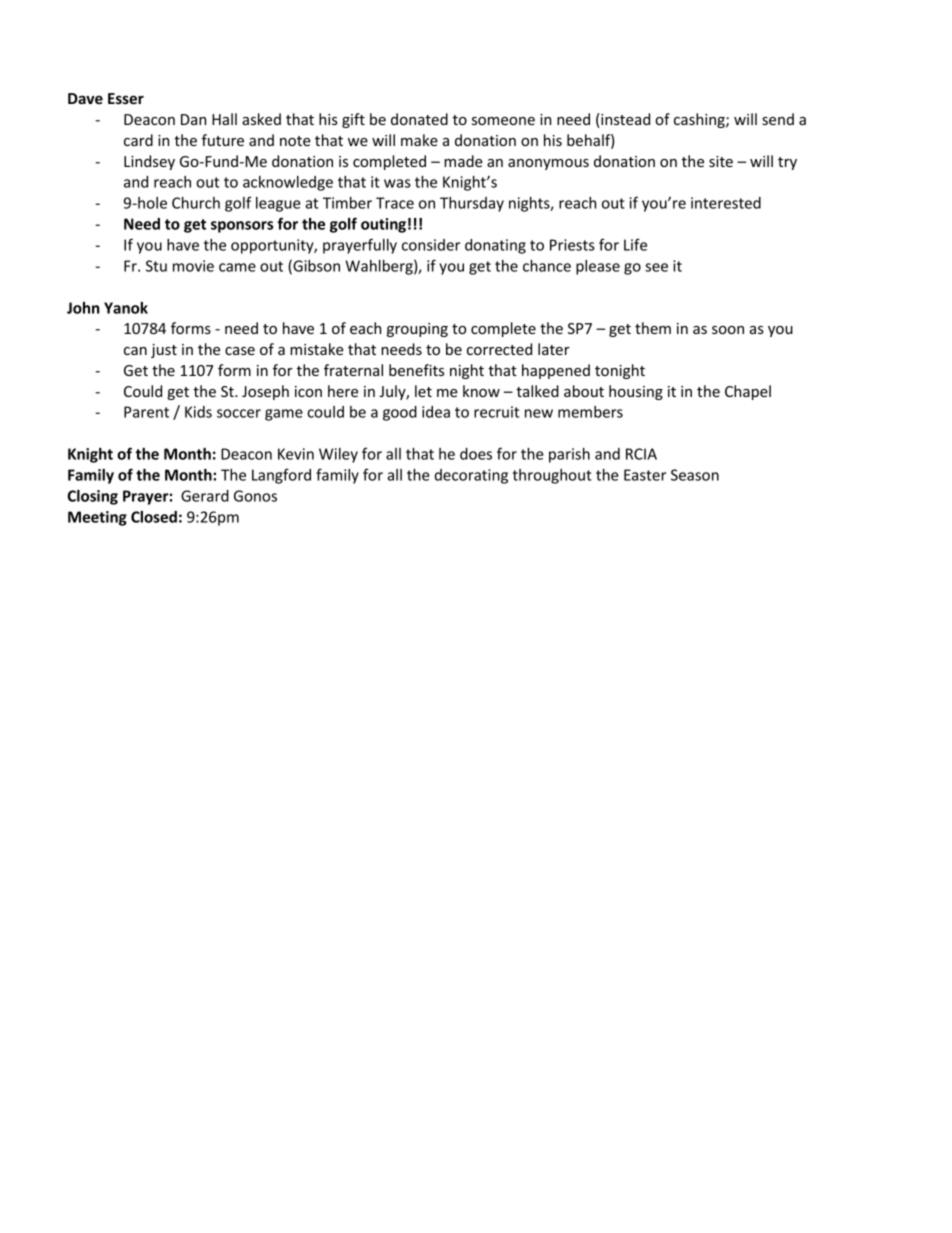 The image size is (952, 1233). What do you see at coordinates (695, 475) in the screenshot?
I see `Season` at bounding box center [695, 475].
